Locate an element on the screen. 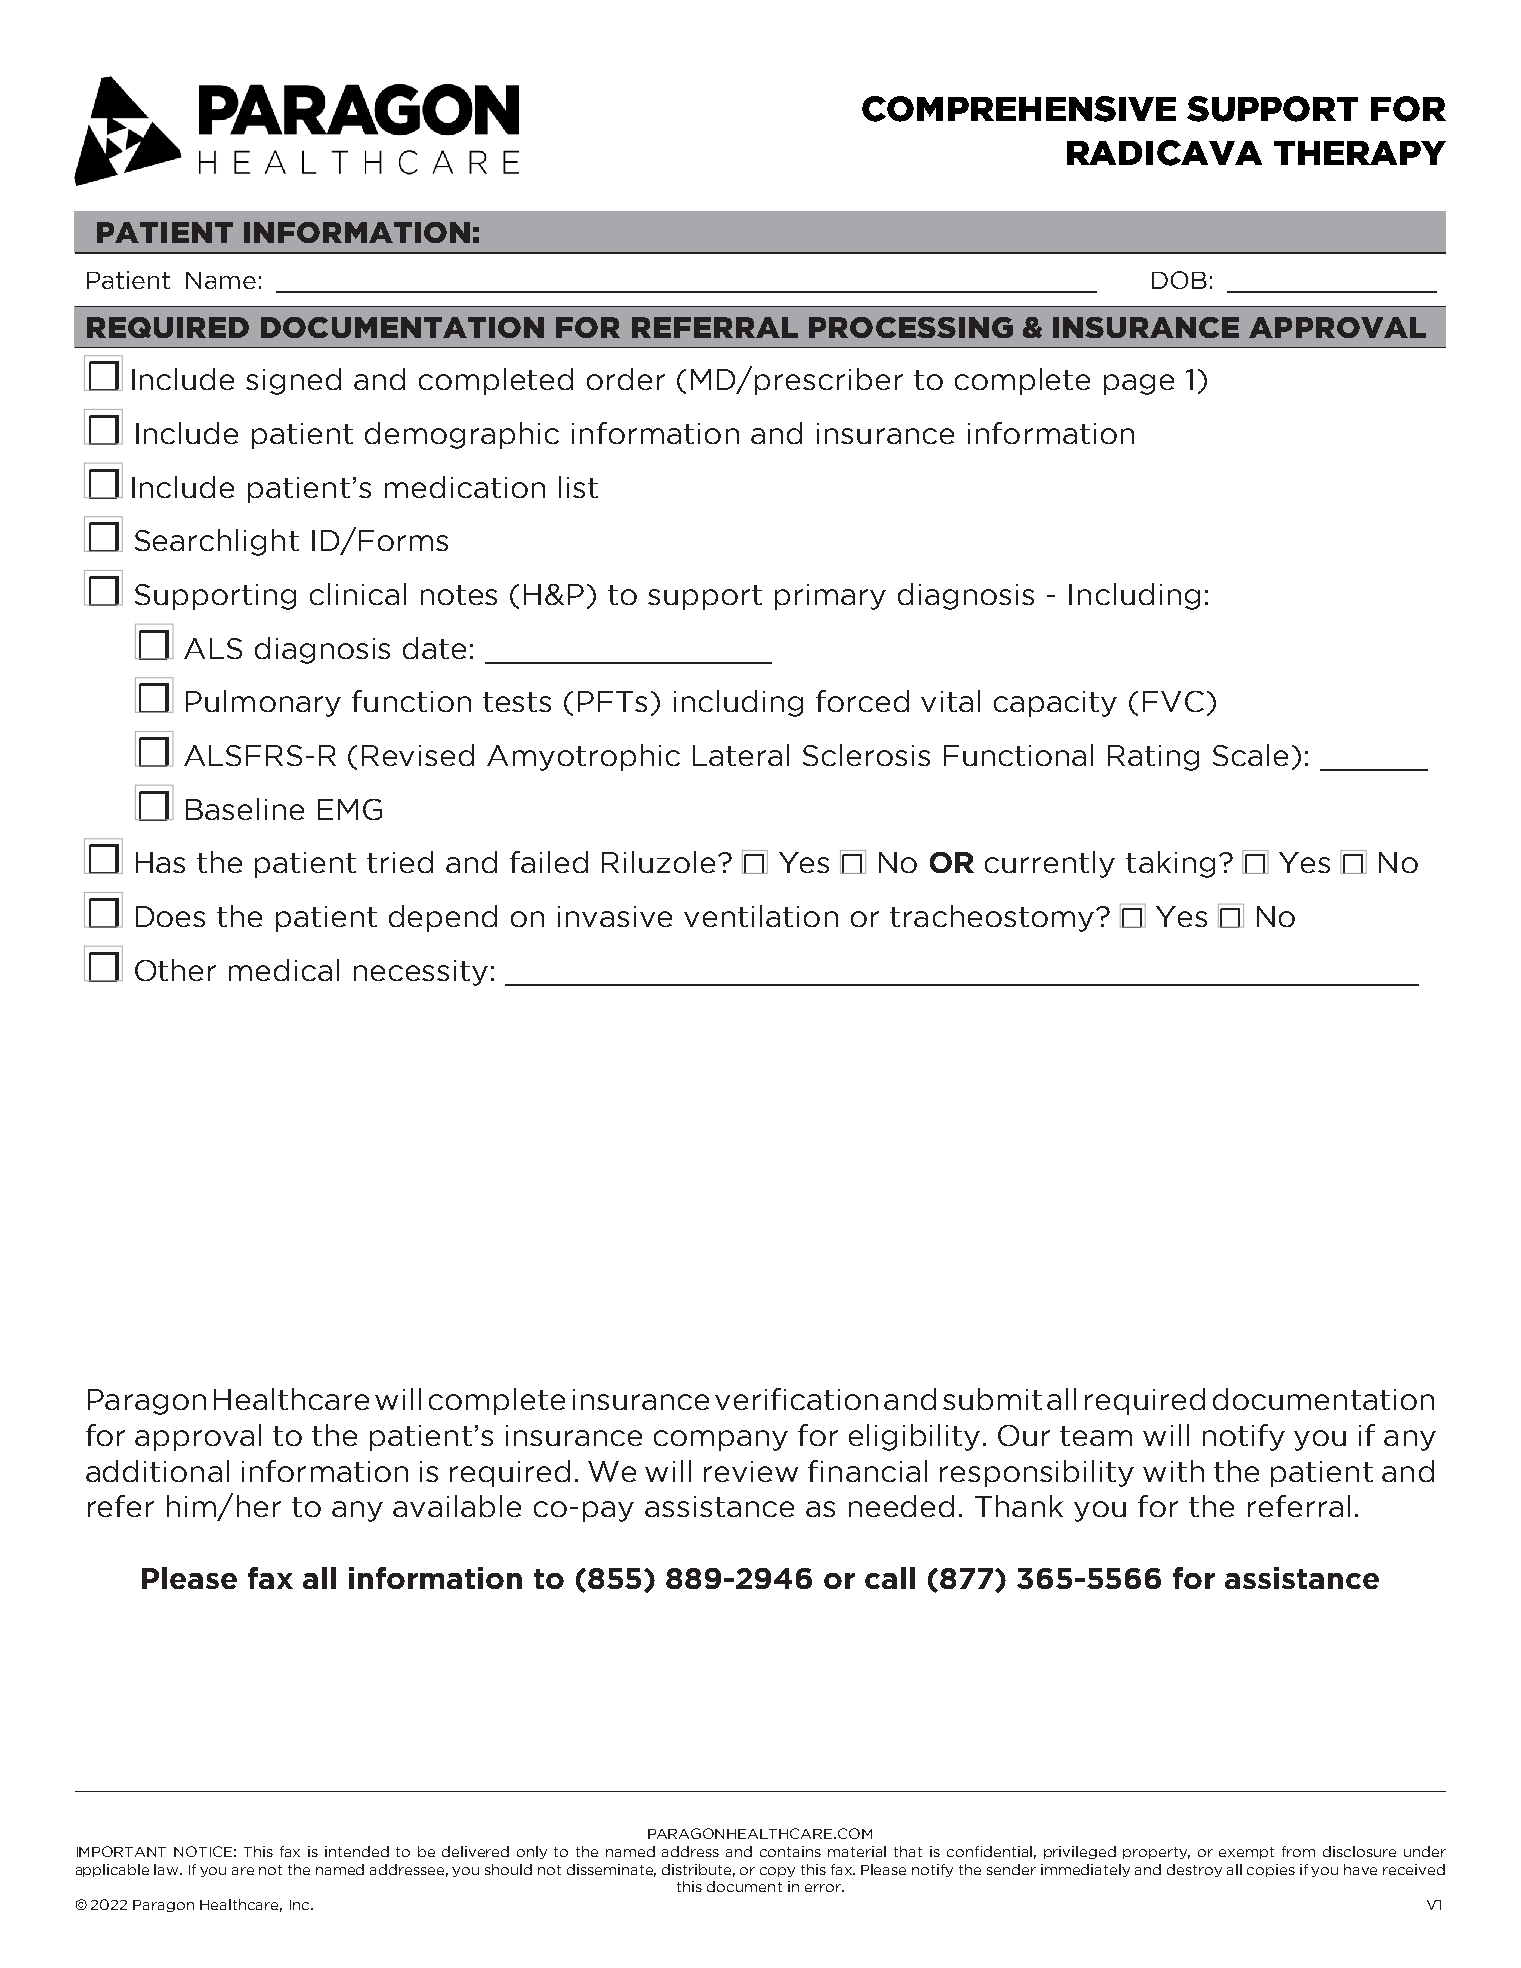 The image size is (1521, 1968). contains is located at coordinates (790, 1851).
